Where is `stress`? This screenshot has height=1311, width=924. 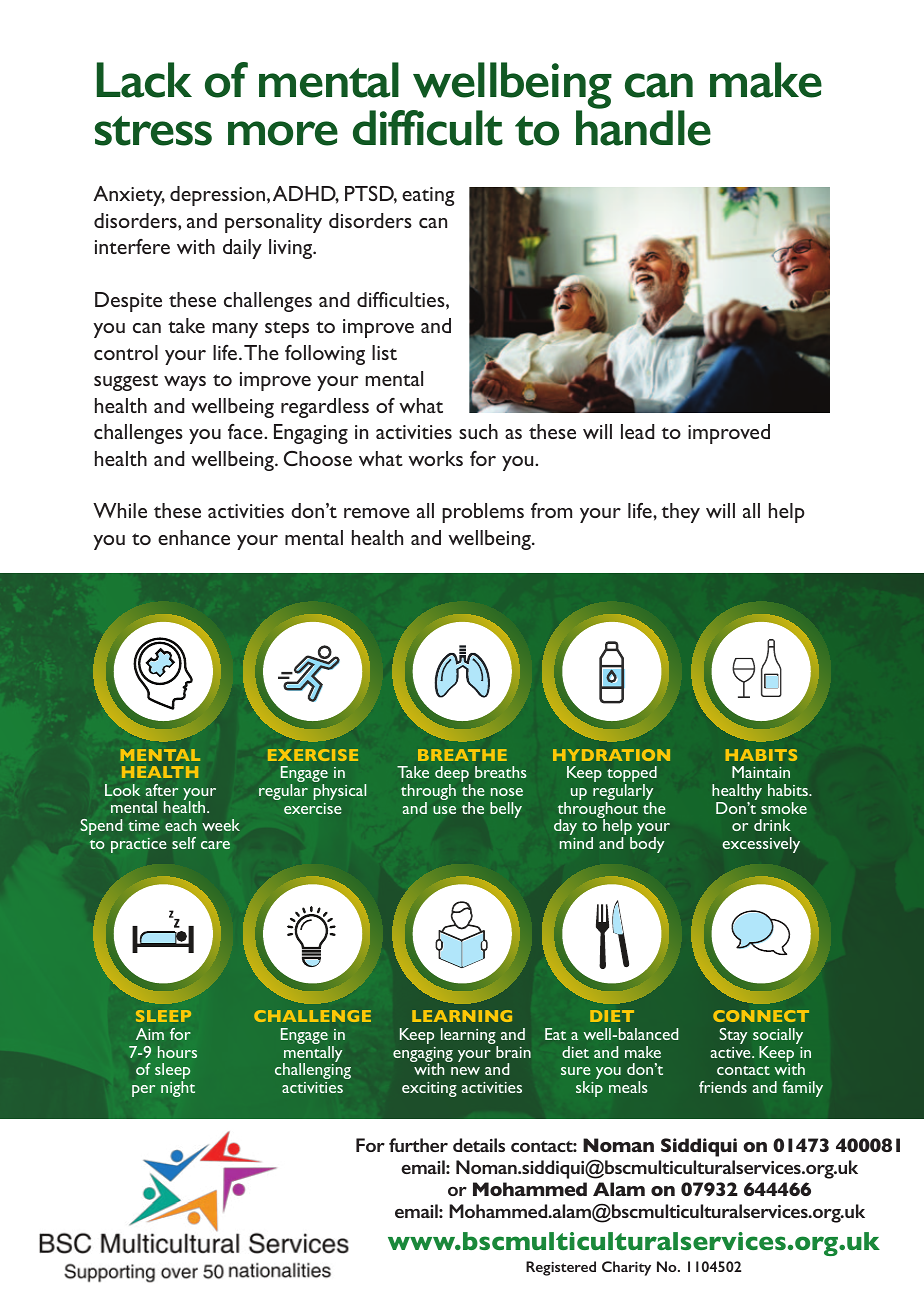
stress is located at coordinates (153, 131).
